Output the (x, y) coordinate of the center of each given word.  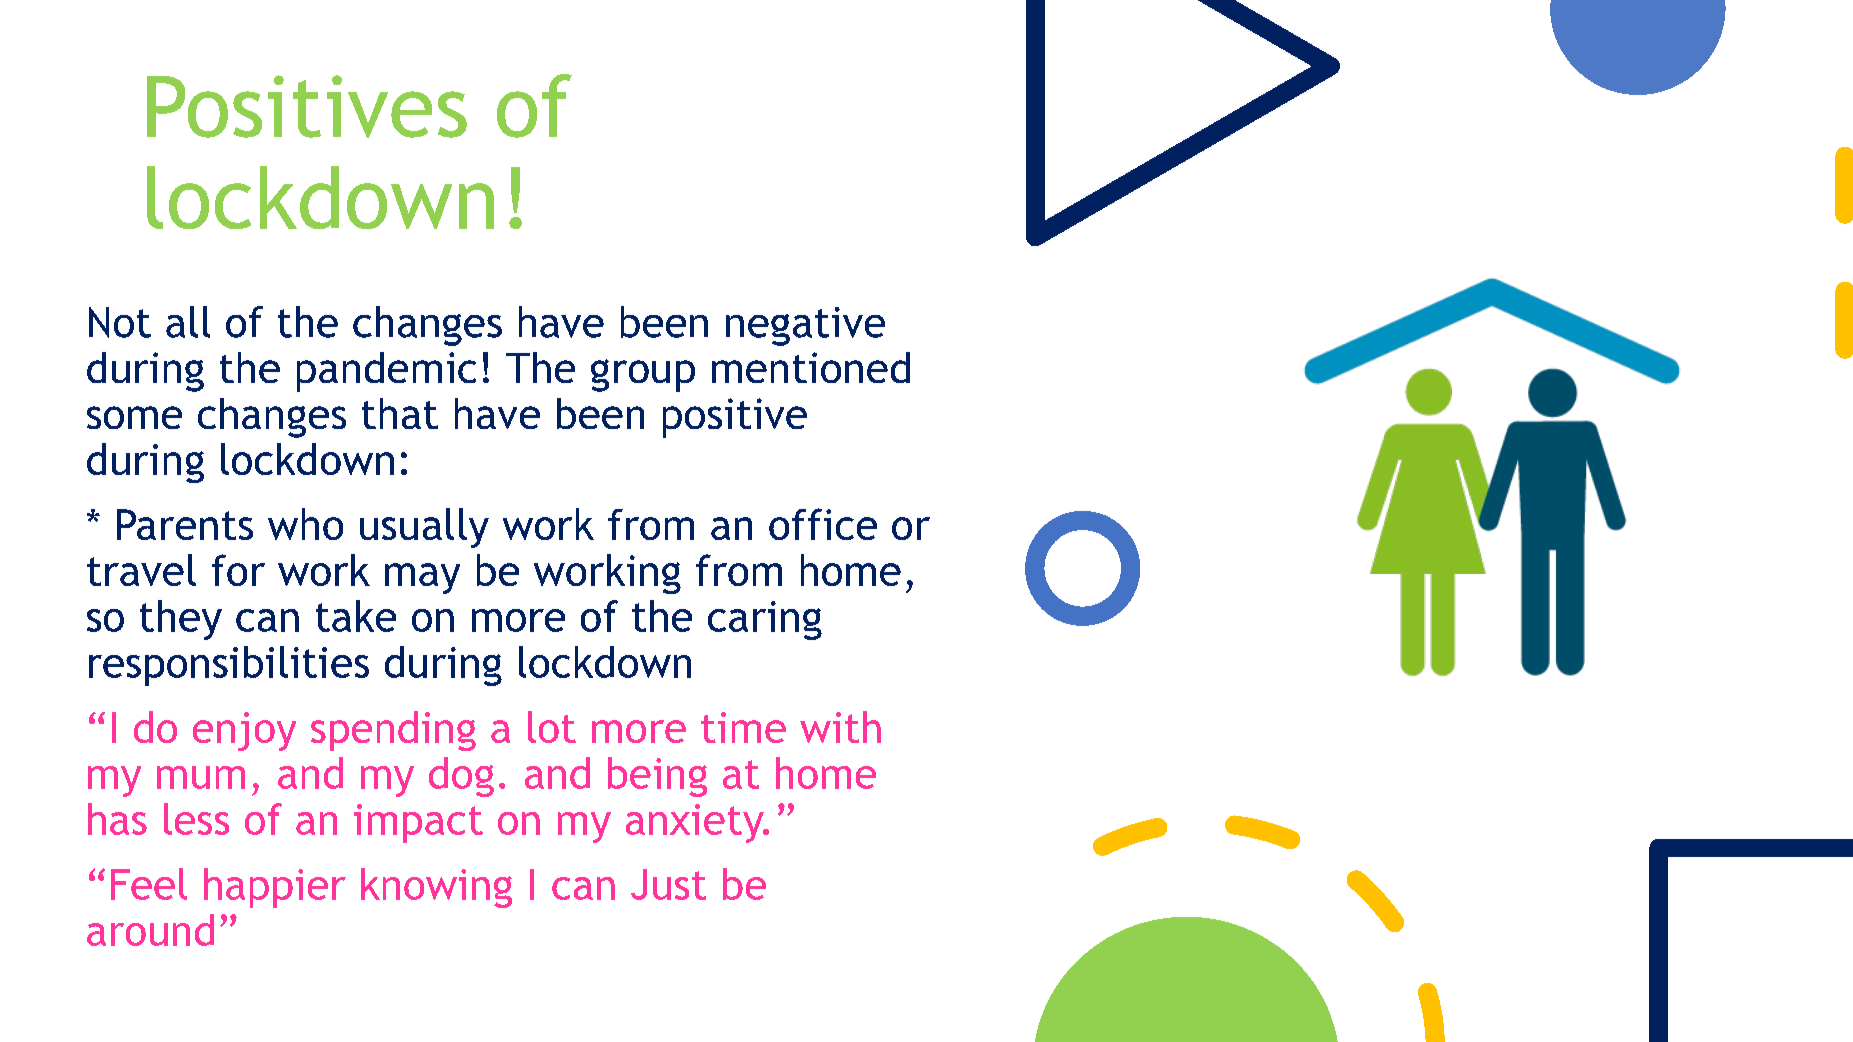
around (150, 930)
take (356, 616)
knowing (436, 888)
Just (668, 884)
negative (805, 326)
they (181, 620)
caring (765, 620)
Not (120, 322)
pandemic (386, 372)
